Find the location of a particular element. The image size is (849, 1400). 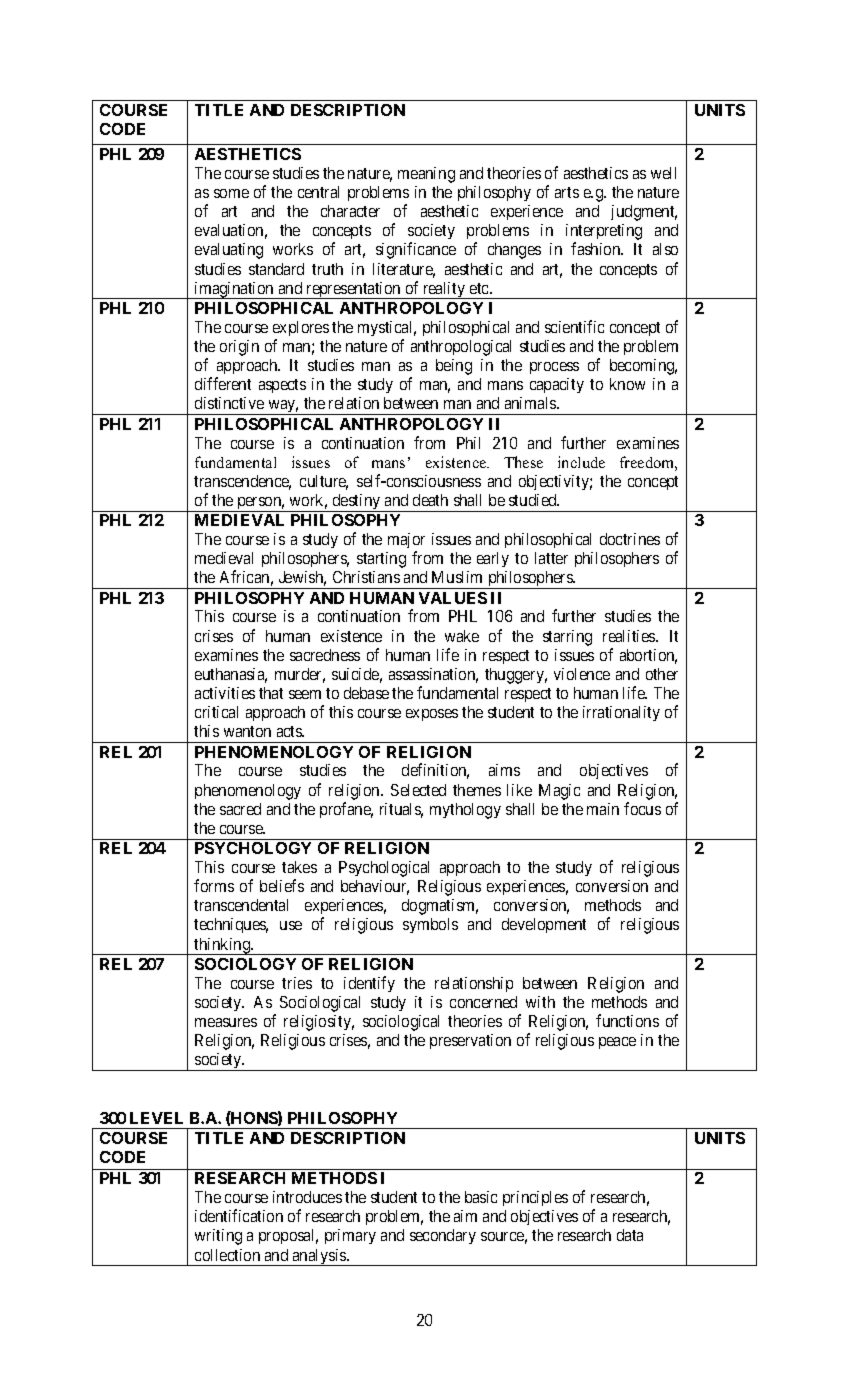

writing is located at coordinates (218, 1237).
